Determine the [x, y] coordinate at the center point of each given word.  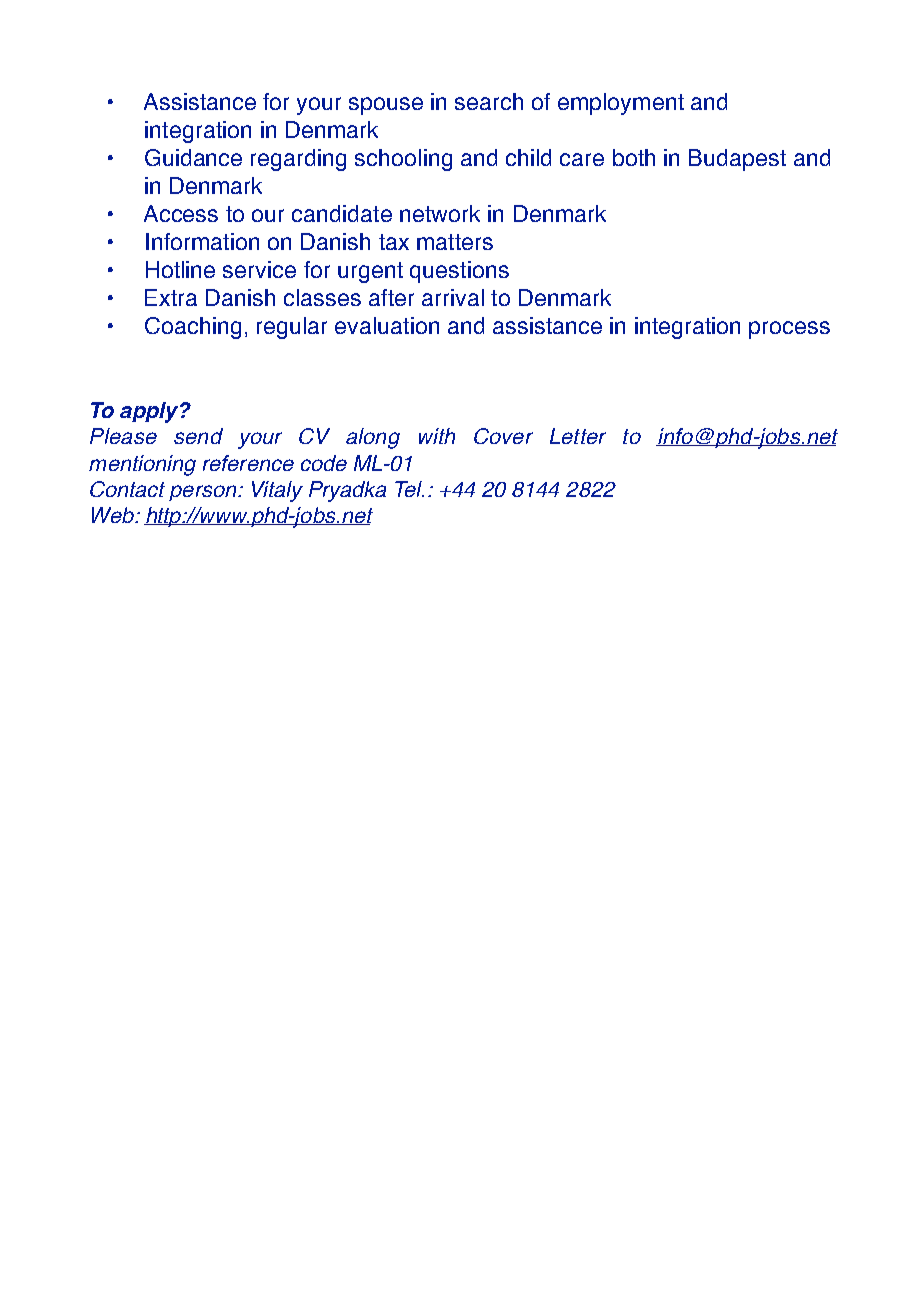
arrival [453, 297]
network [440, 213]
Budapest [737, 160]
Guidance [193, 157]
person [204, 493]
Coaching [193, 328]
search [489, 101]
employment [621, 104]
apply [150, 412]
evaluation [387, 325]
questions [459, 272]
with [437, 436]
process [789, 330]
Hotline [180, 269]
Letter [578, 436]
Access [181, 213]
